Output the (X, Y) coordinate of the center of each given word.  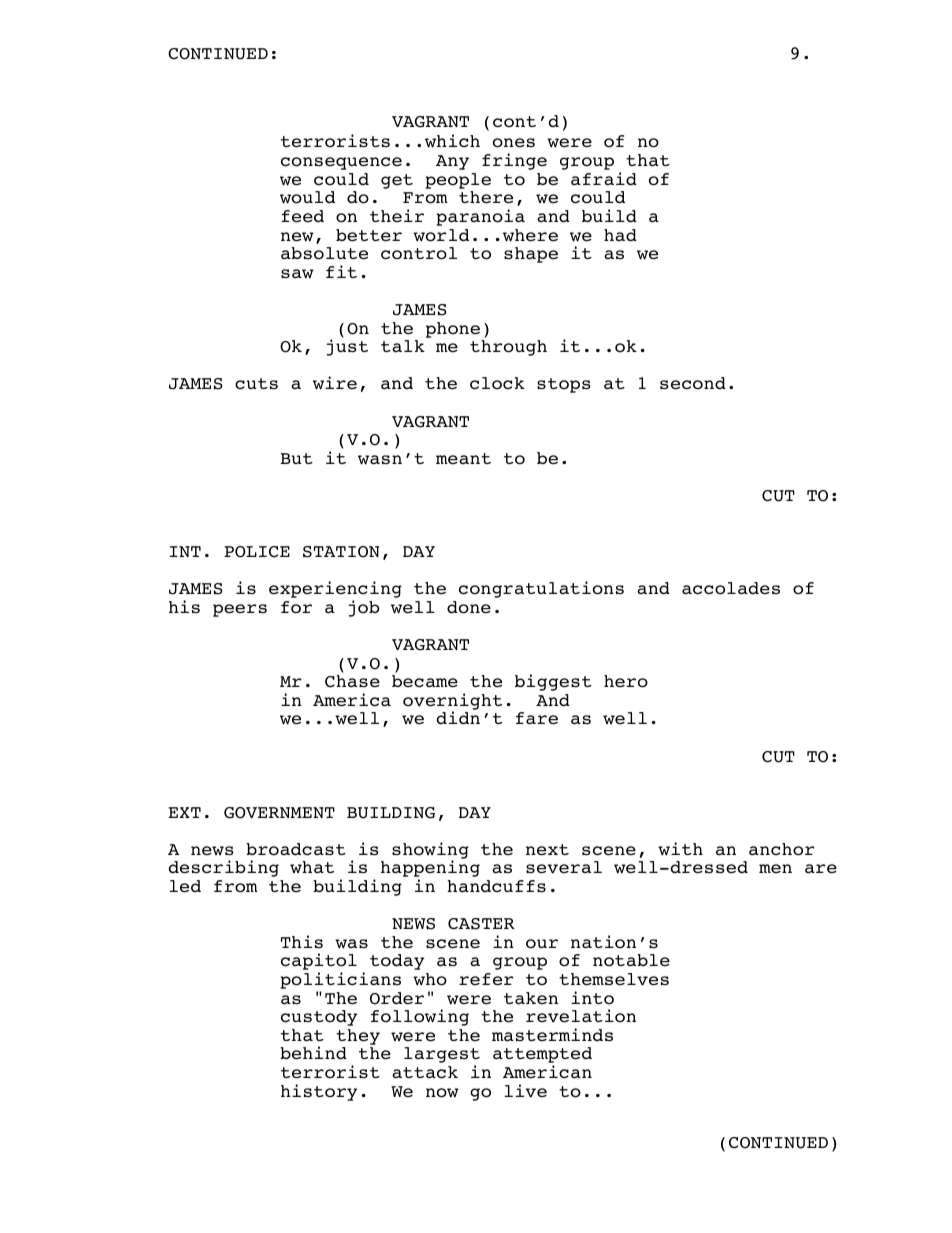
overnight (452, 702)
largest (442, 1056)
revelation (581, 1016)
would (307, 197)
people (458, 181)
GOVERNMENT (279, 813)
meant (463, 459)
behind (313, 1053)
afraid (604, 179)
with (680, 849)
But (297, 458)
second (693, 383)
